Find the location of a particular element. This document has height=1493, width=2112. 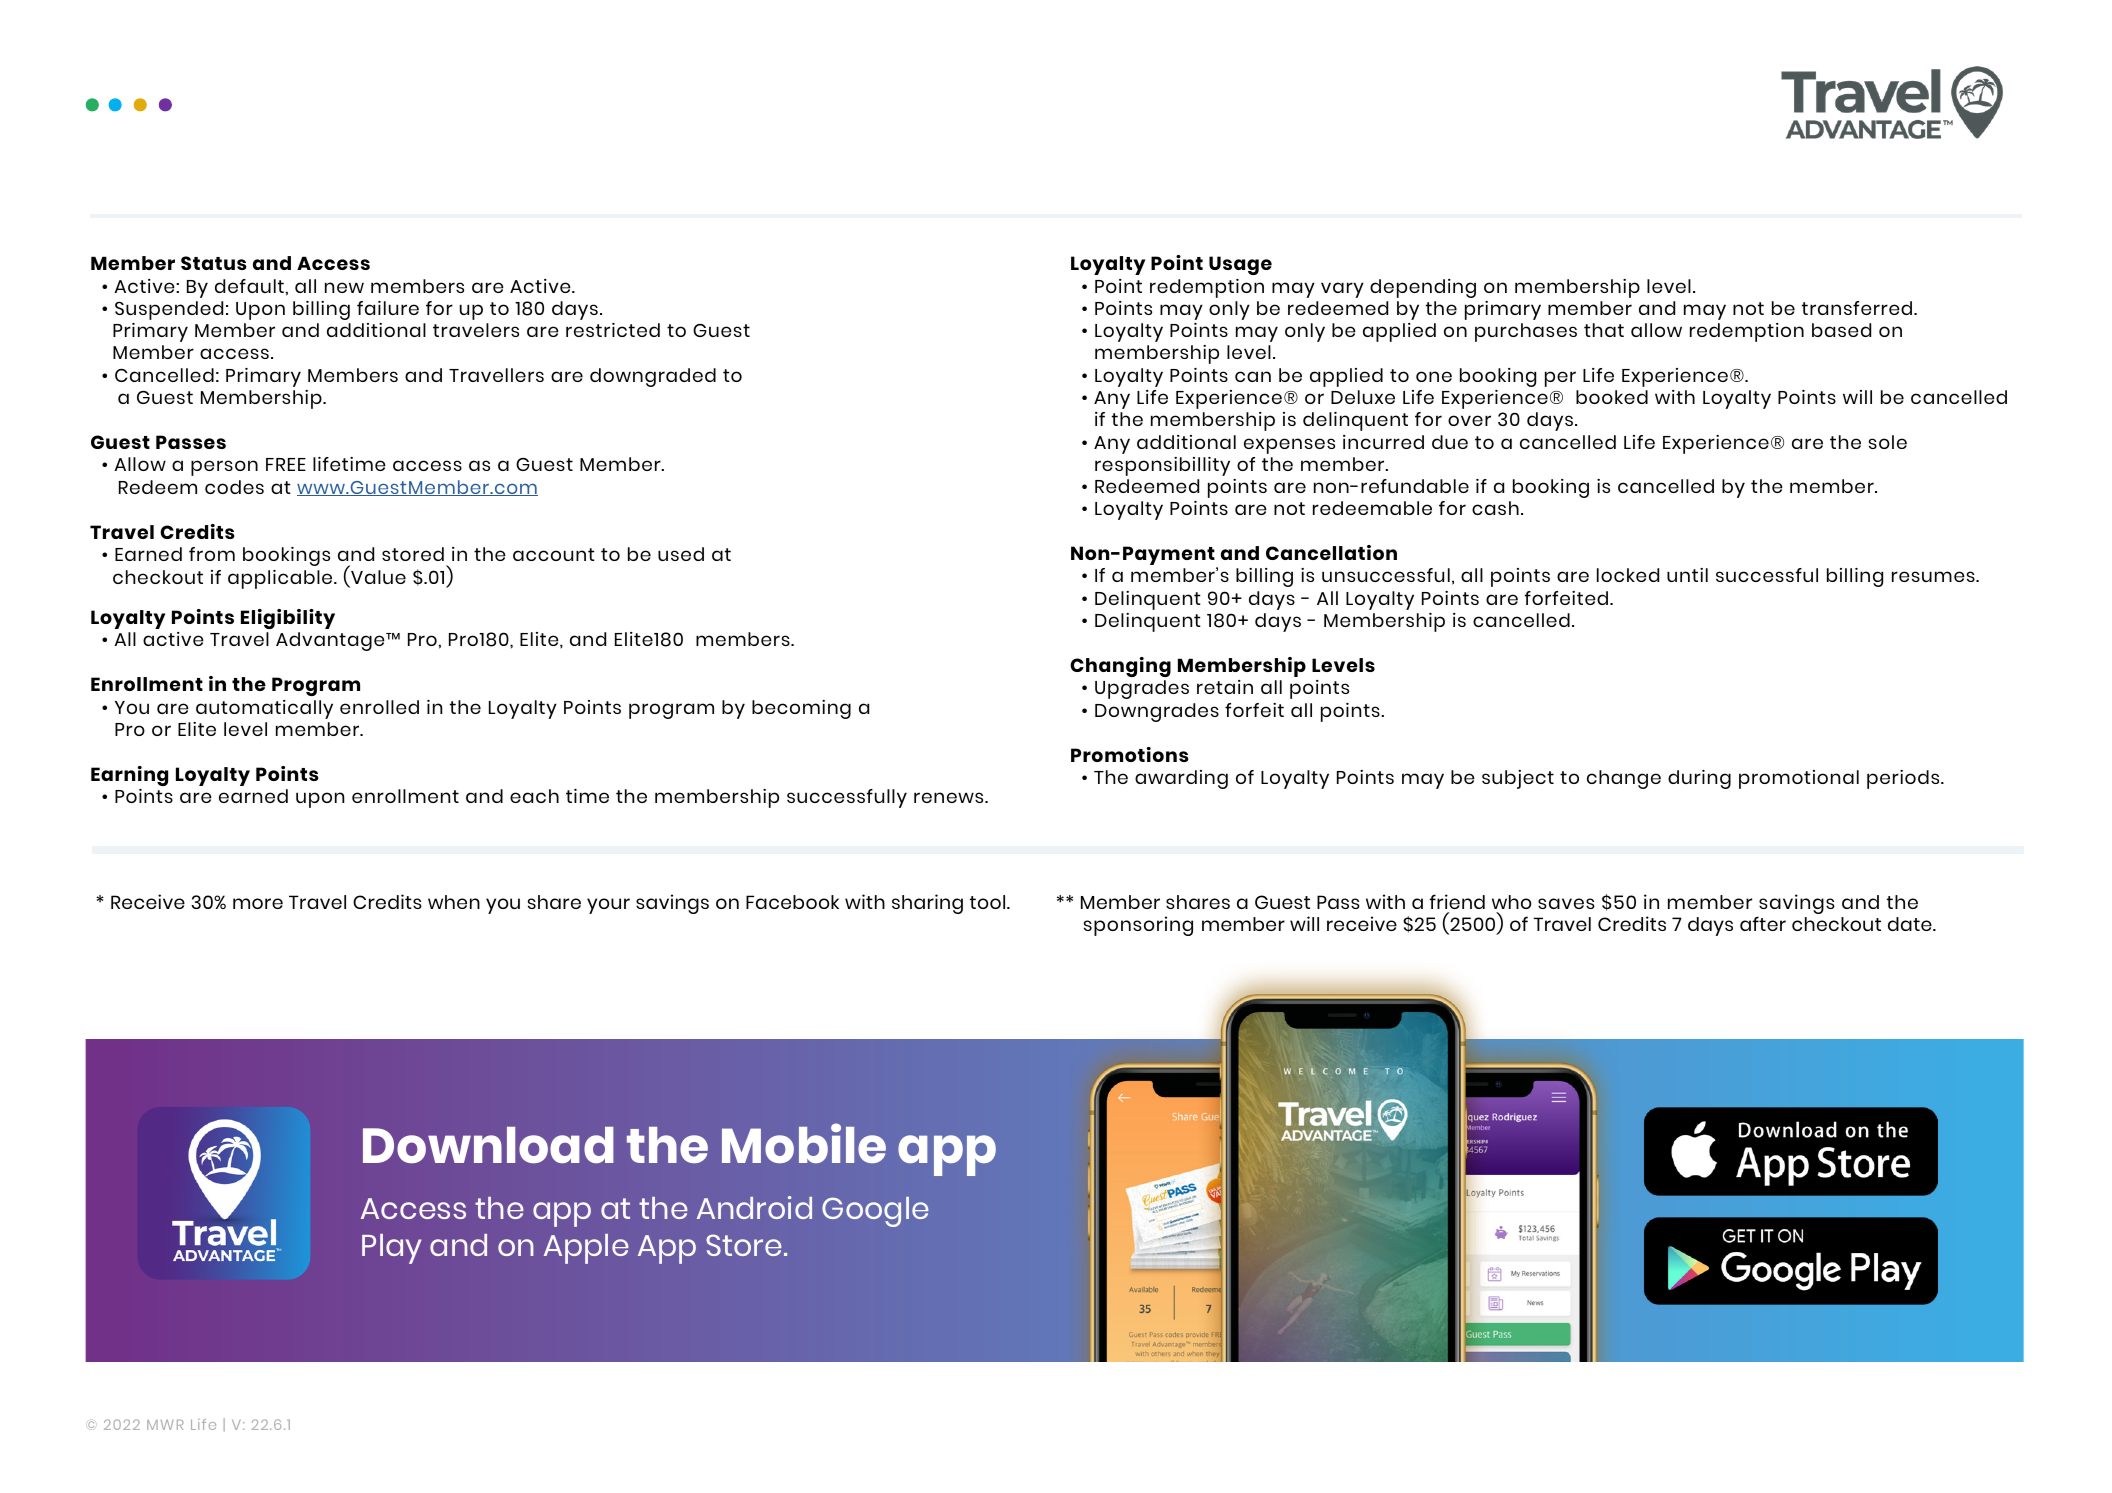

Android is located at coordinates (754, 1207).
